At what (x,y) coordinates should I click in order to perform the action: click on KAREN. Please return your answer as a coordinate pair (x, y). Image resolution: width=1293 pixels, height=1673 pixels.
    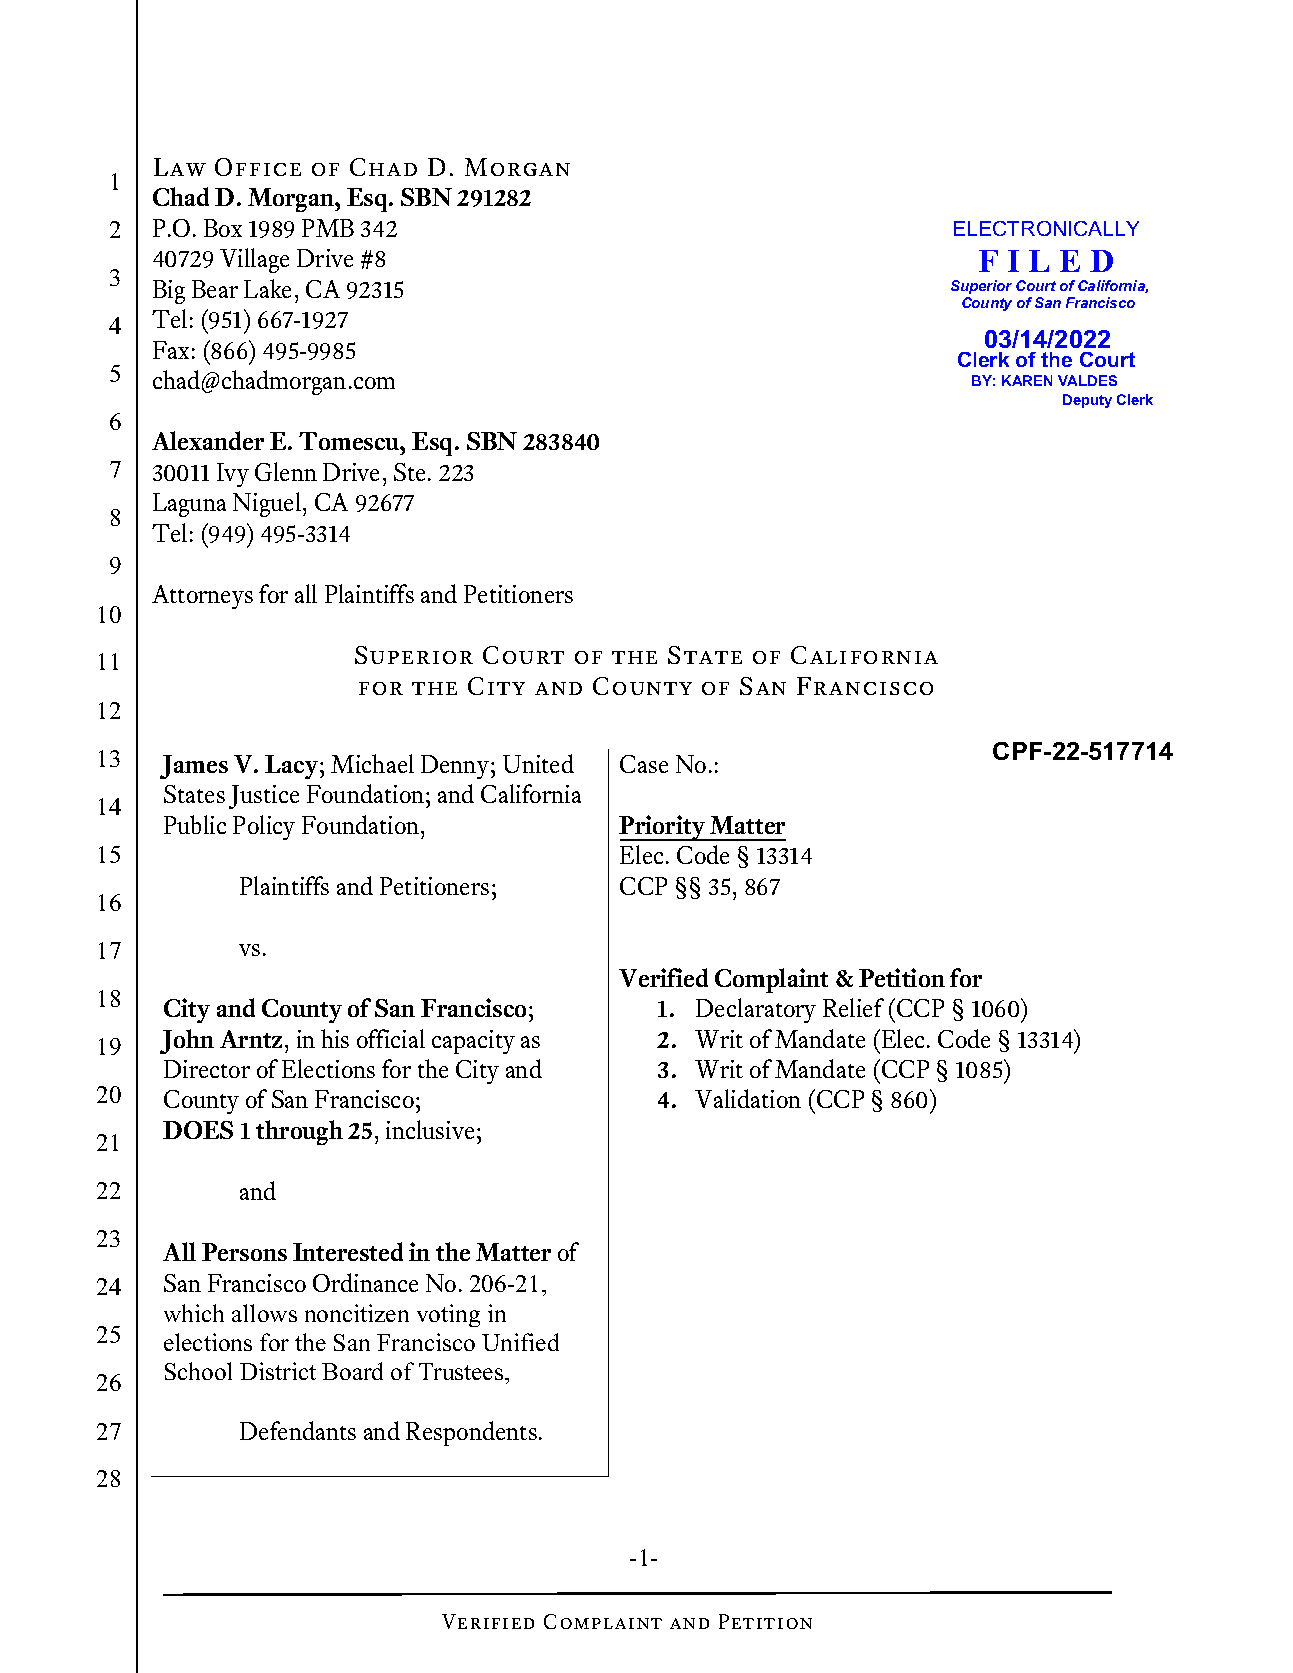
    Looking at the image, I should click on (1027, 380).
